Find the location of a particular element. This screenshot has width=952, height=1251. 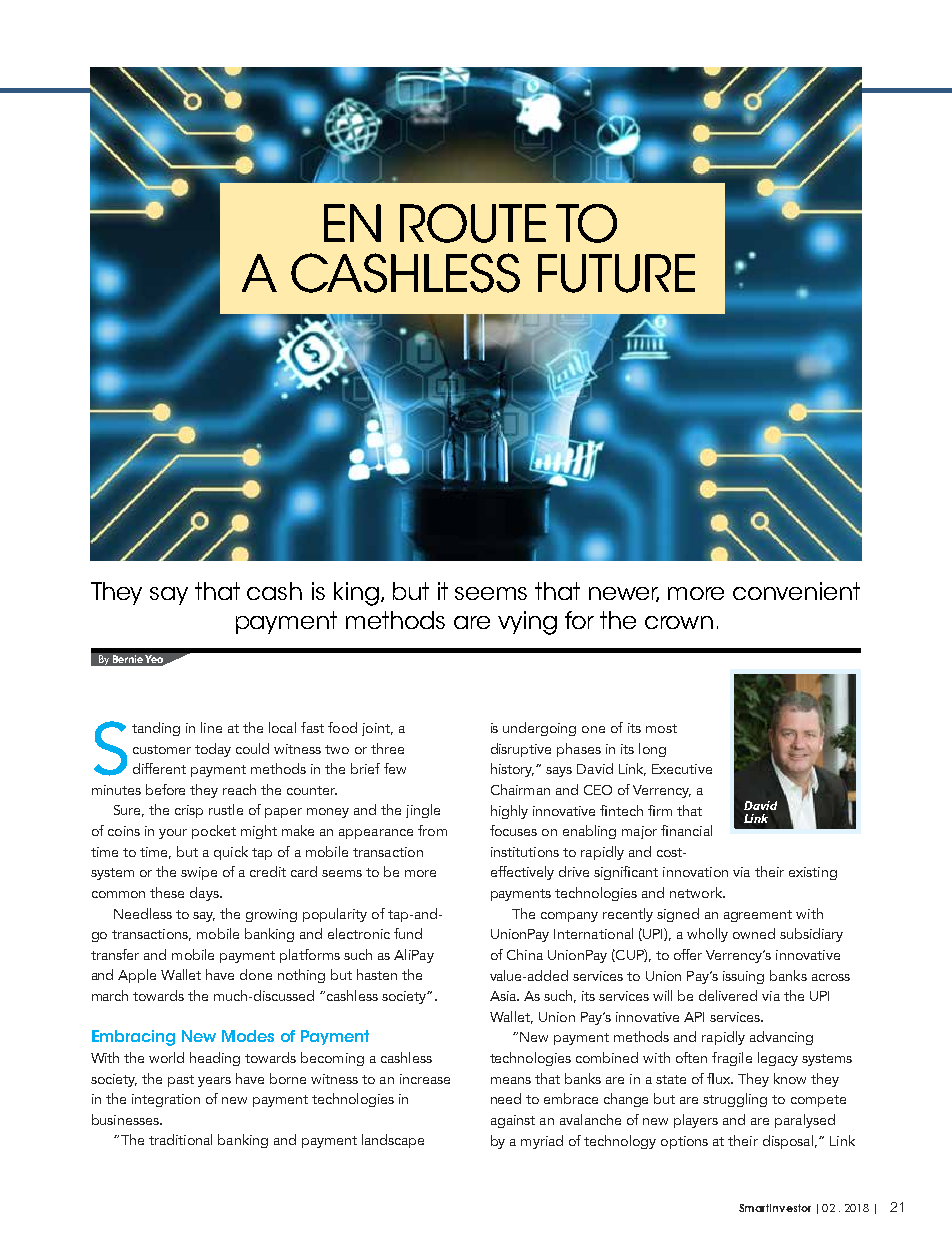

FUTURE is located at coordinates (616, 273).
